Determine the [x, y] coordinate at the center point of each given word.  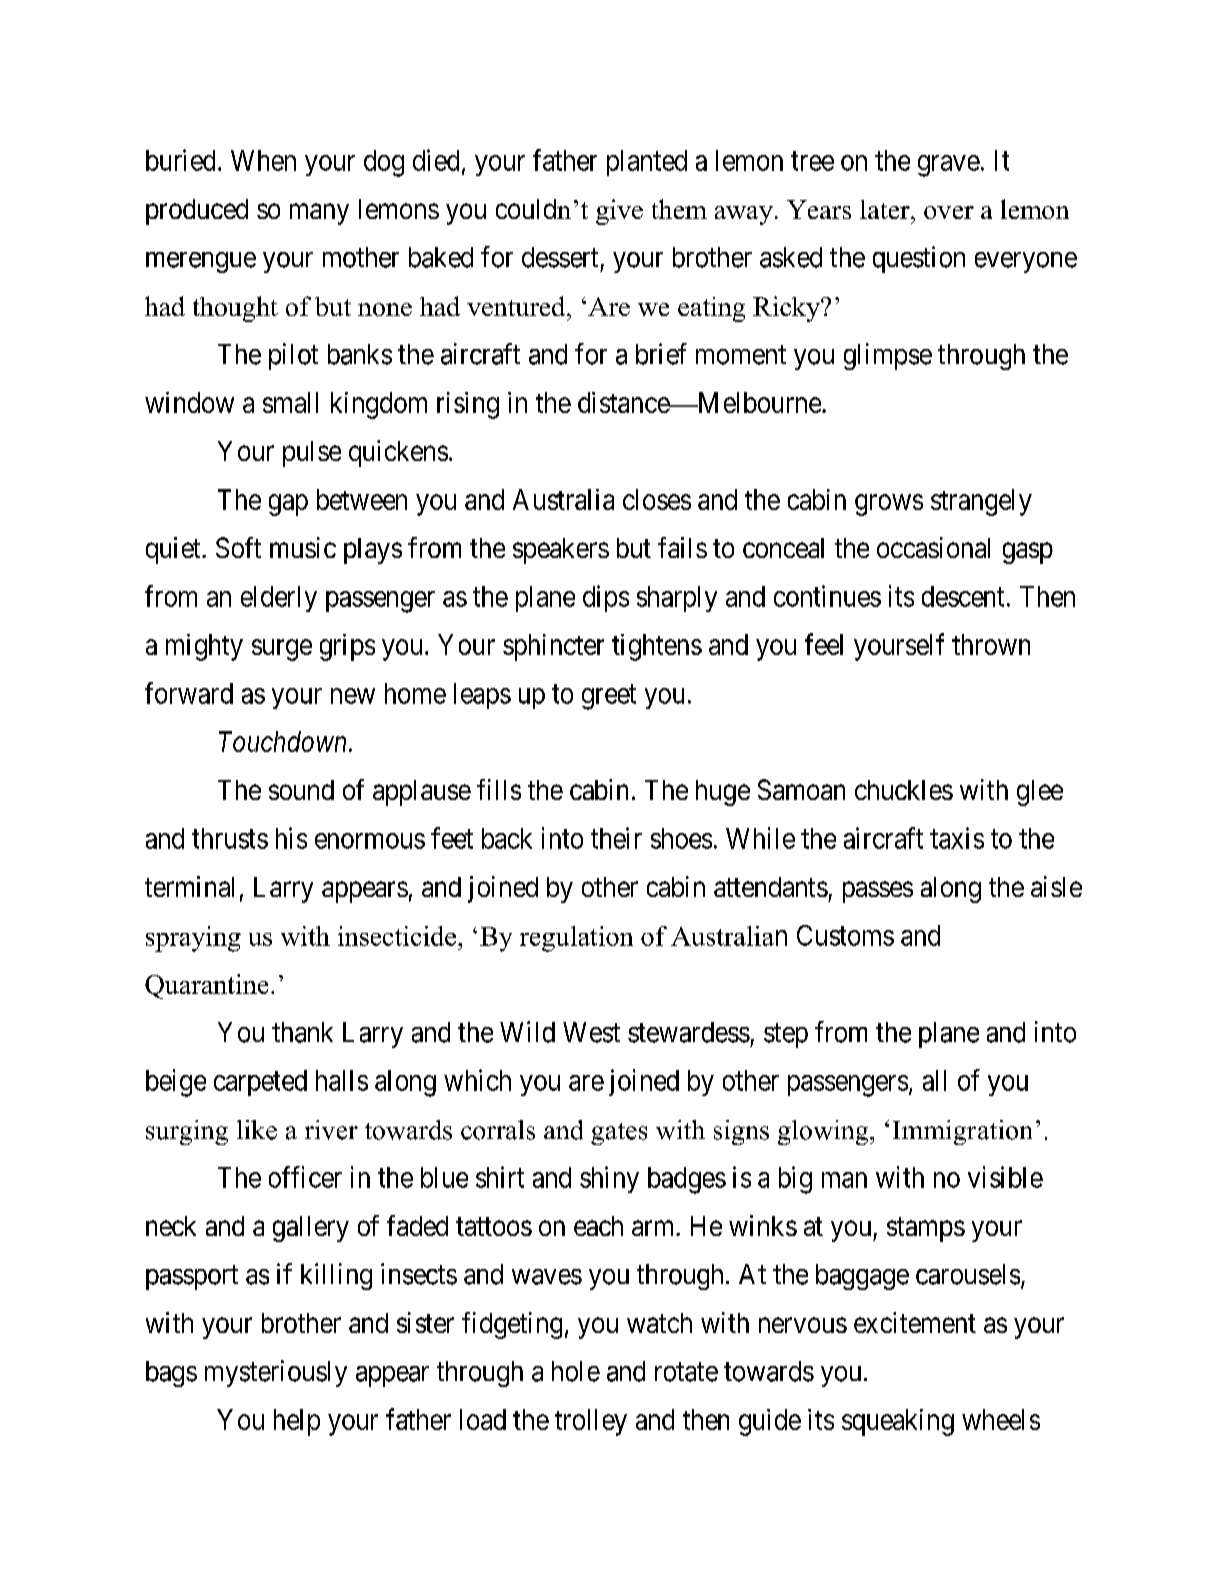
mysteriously [276, 1373]
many [319, 214]
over [949, 212]
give [619, 212]
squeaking [898, 1422]
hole [576, 1371]
